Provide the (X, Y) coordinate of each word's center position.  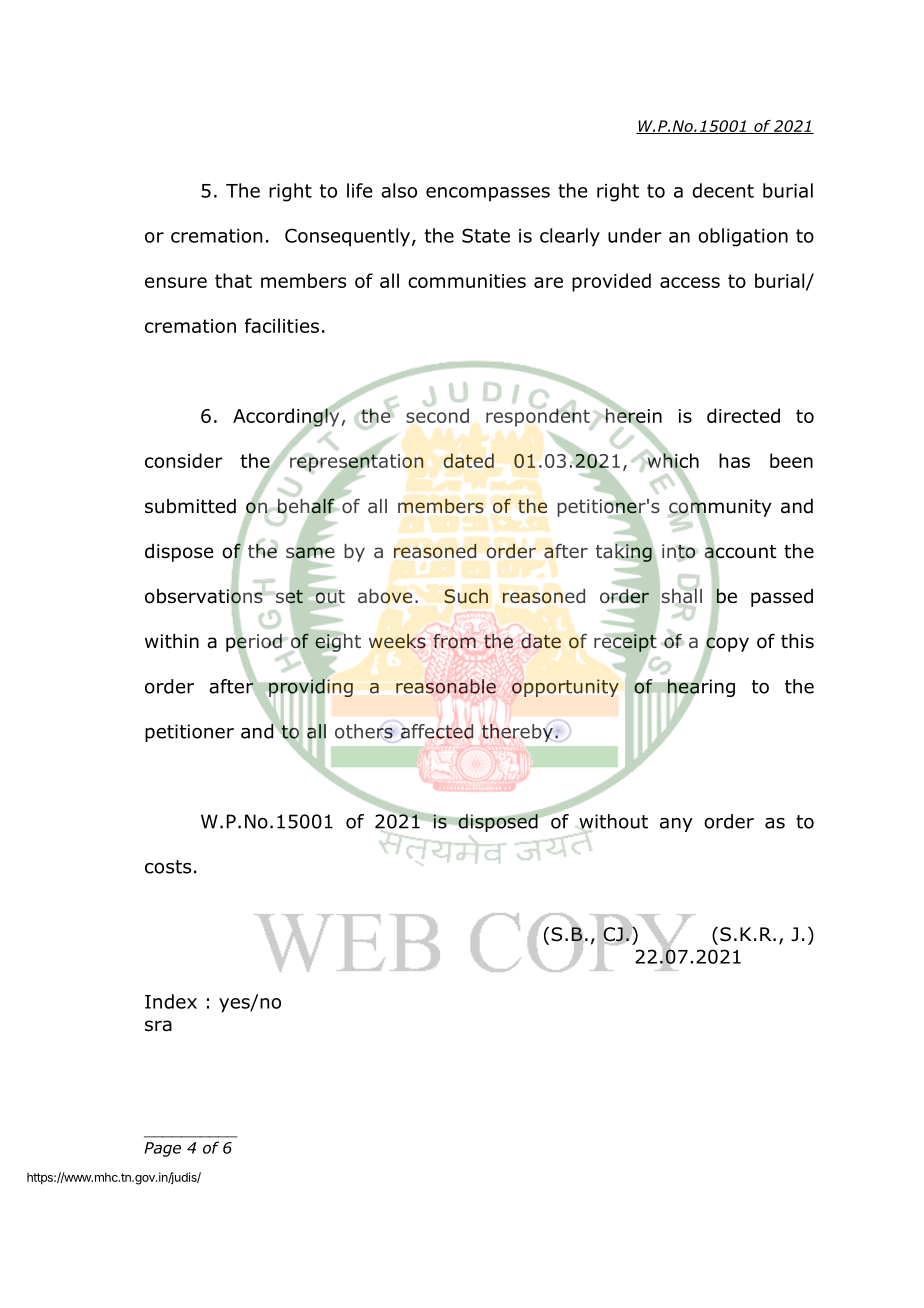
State (486, 235)
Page (162, 1149)
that (233, 280)
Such (466, 596)
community (720, 508)
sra (158, 1026)
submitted (190, 506)
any (676, 825)
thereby (517, 733)
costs (168, 867)
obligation (743, 237)
